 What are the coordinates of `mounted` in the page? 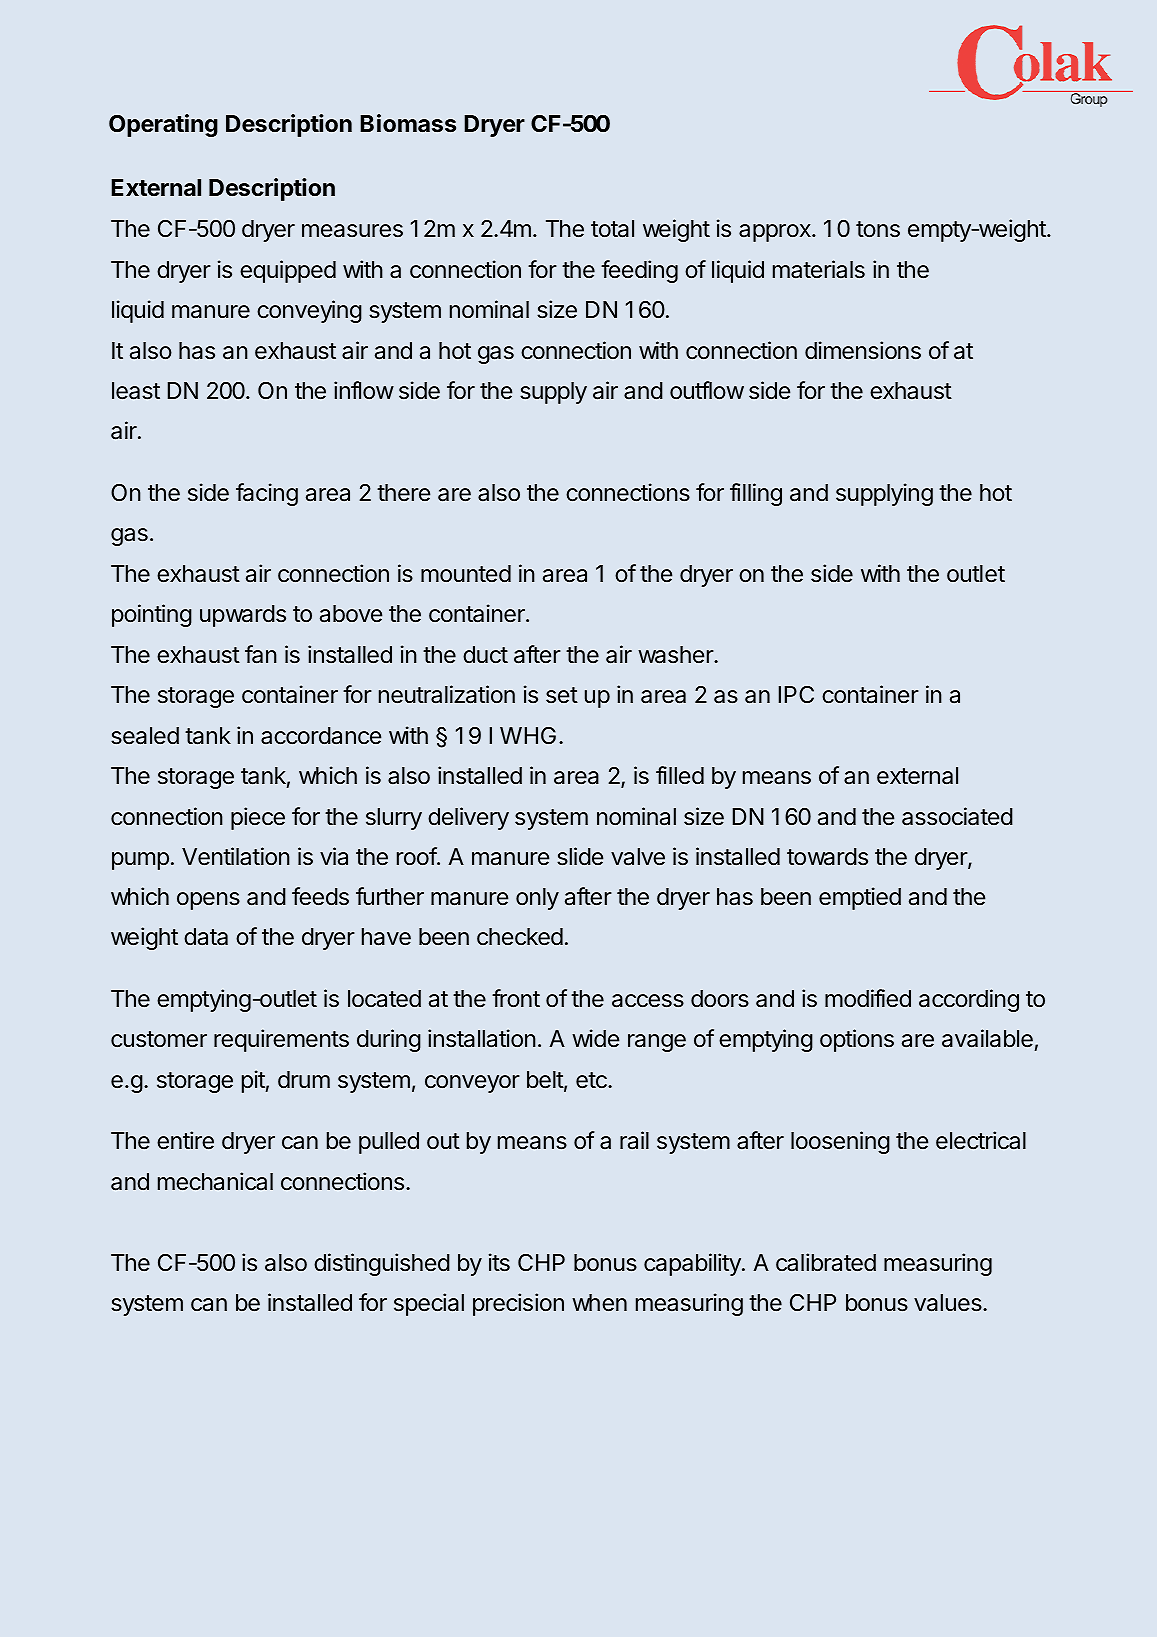 It's located at (466, 574).
